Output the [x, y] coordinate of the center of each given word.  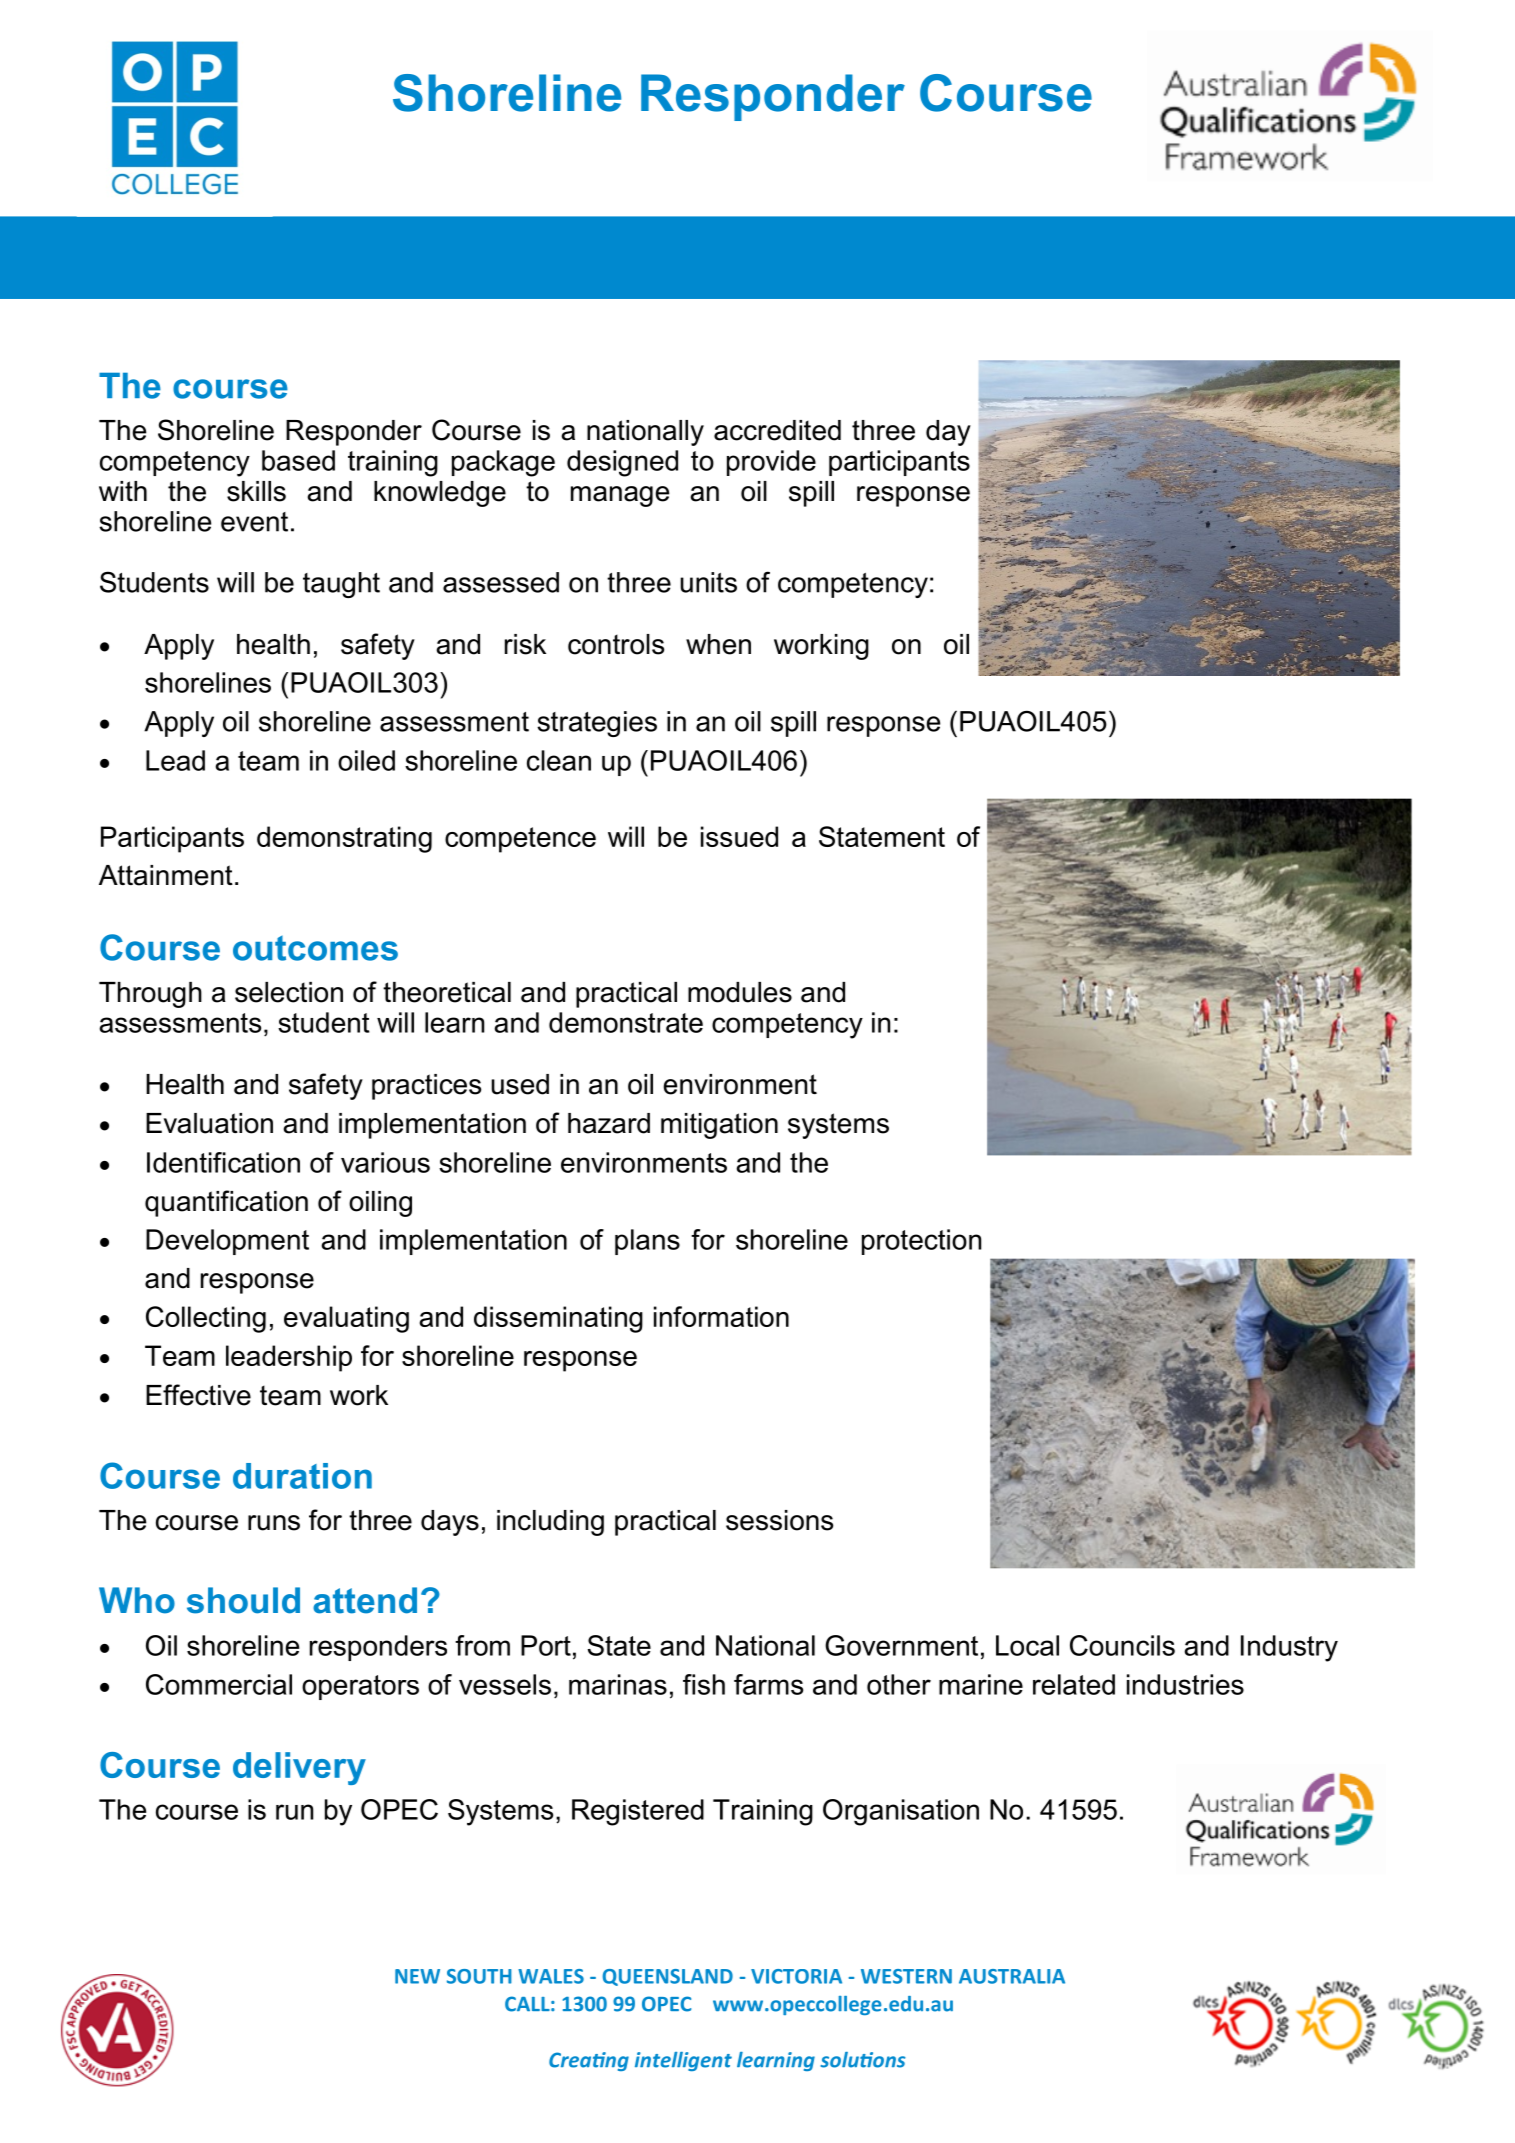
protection [921, 1242]
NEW [417, 1976]
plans [647, 1242]
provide [771, 463]
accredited [777, 430]
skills [256, 491]
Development [227, 1242]
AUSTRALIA [1012, 1976]
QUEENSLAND [667, 1977]
